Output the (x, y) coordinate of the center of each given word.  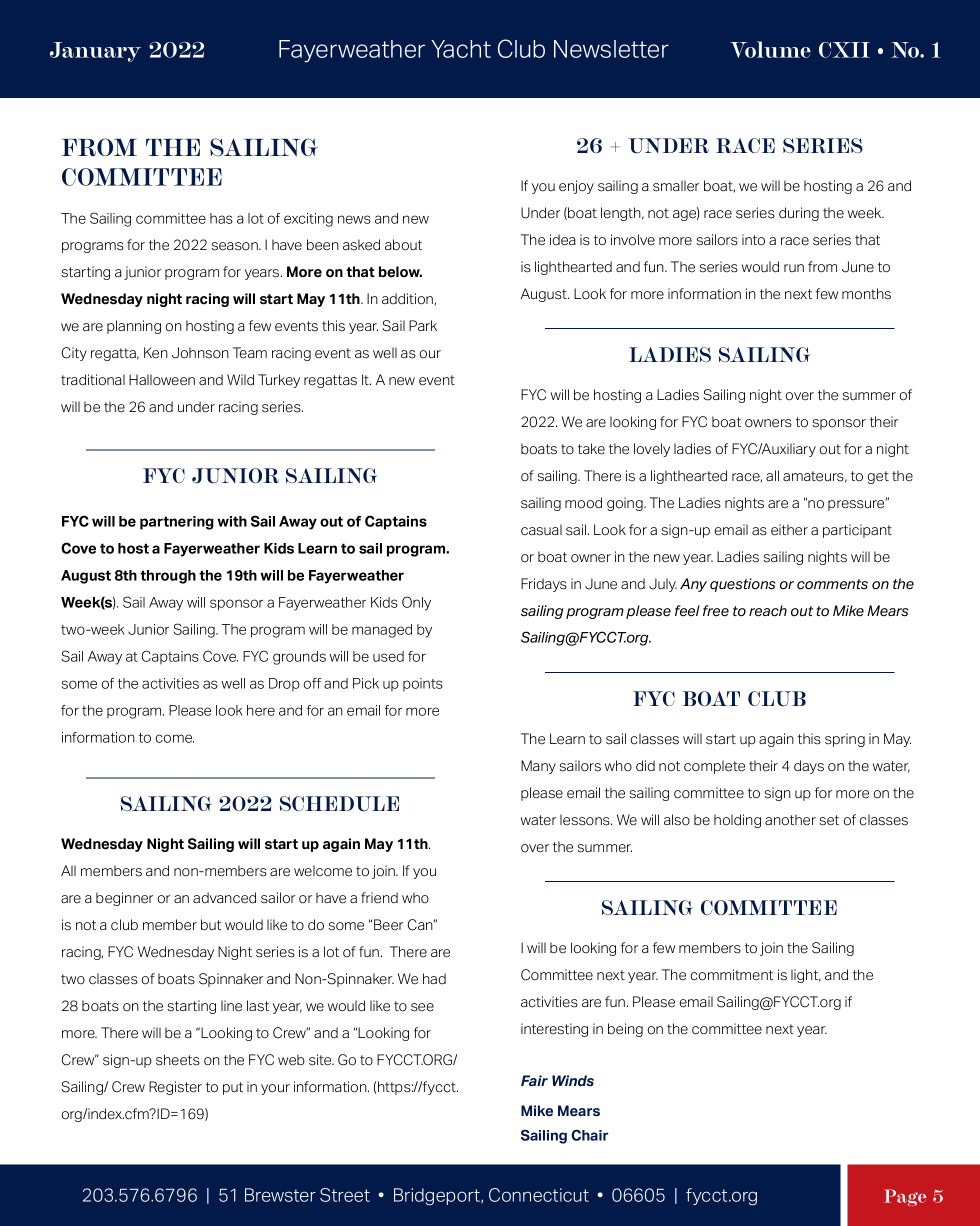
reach (768, 611)
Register (175, 1088)
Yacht (461, 49)
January (95, 52)
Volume (770, 49)
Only (416, 603)
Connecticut (539, 1195)
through (168, 577)
